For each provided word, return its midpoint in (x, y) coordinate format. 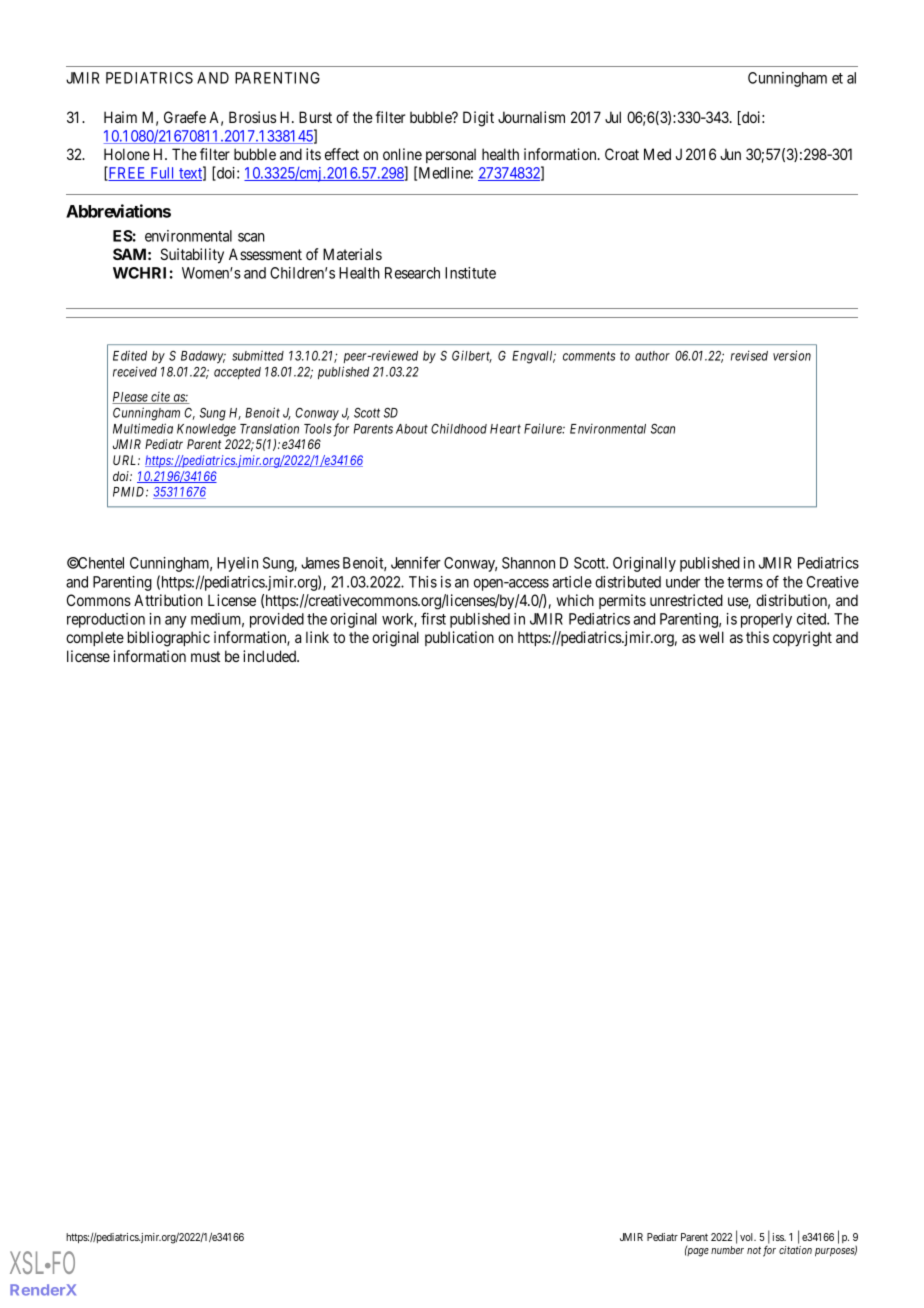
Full (162, 174)
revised (749, 355)
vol (748, 1237)
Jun (730, 154)
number (727, 1250)
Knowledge (206, 430)
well (711, 637)
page (697, 1252)
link (317, 637)
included (271, 656)
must (205, 656)
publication (459, 638)
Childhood (459, 428)
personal (451, 155)
